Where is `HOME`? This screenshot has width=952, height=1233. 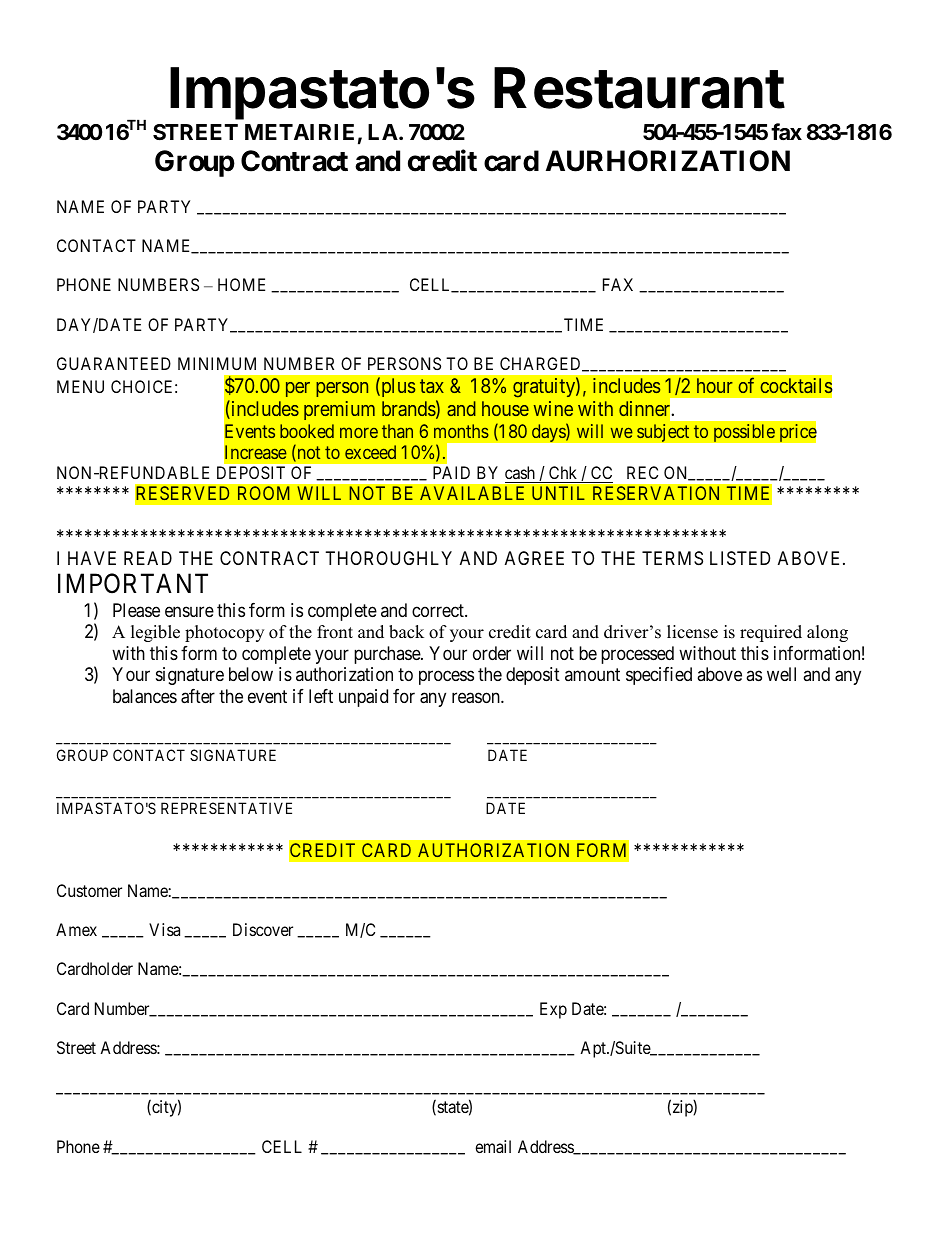 HOME is located at coordinates (241, 284).
